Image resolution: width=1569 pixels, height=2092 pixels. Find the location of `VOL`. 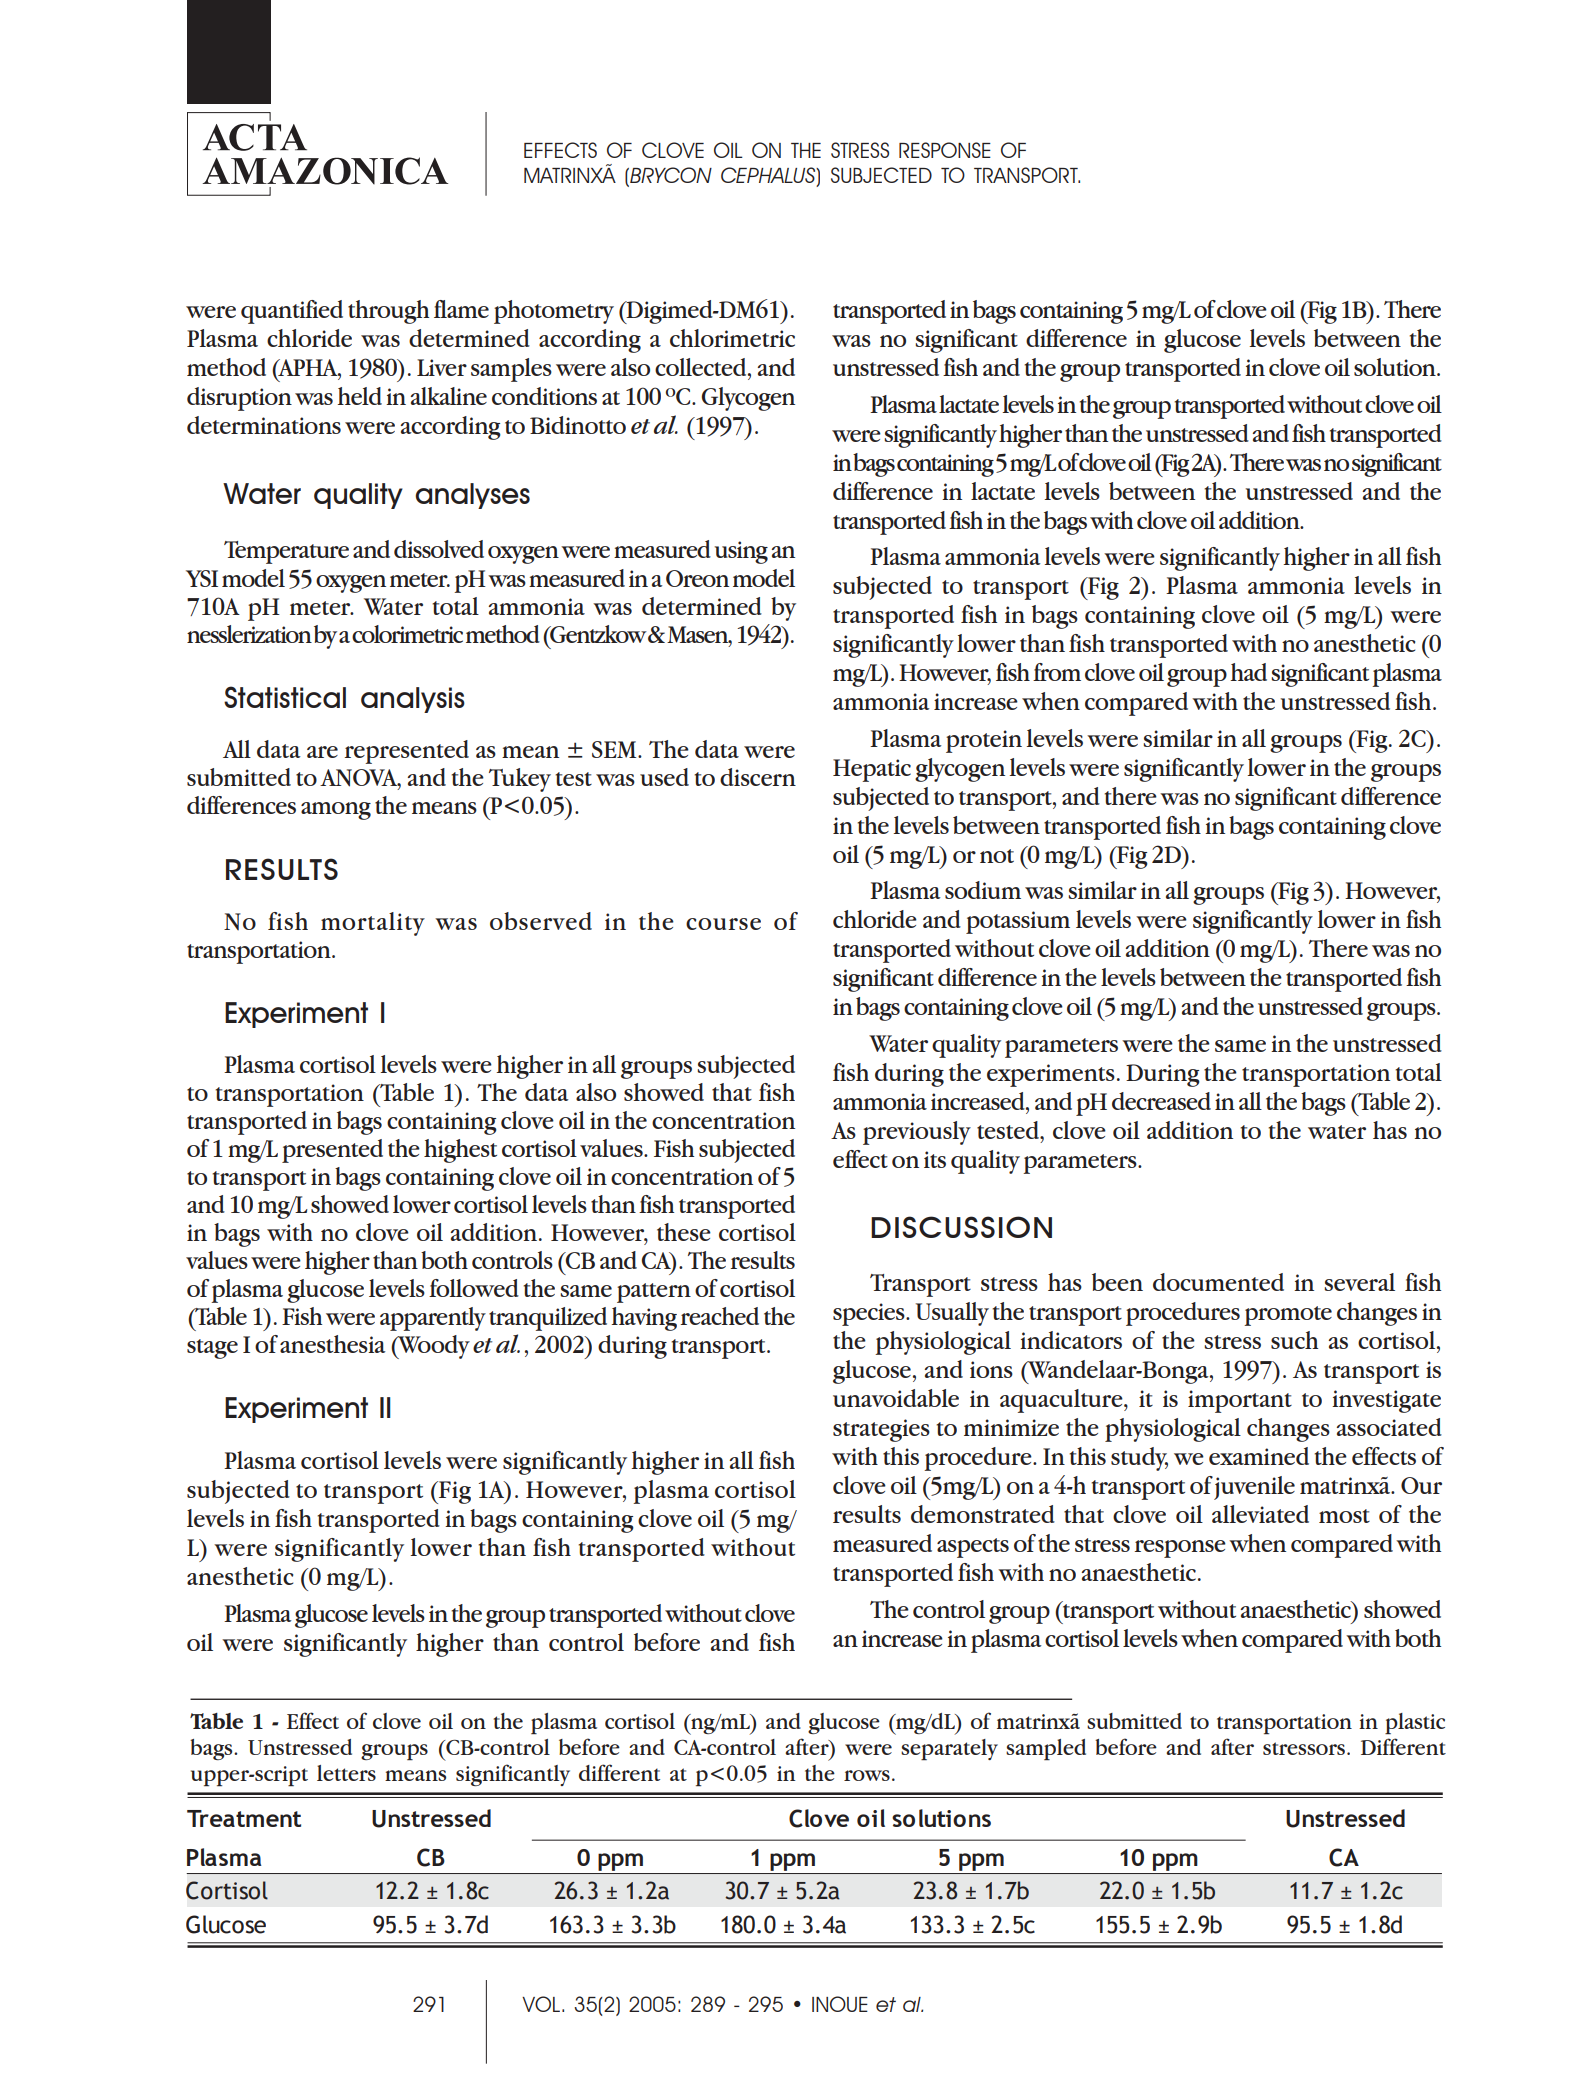

VOL is located at coordinates (541, 2004).
